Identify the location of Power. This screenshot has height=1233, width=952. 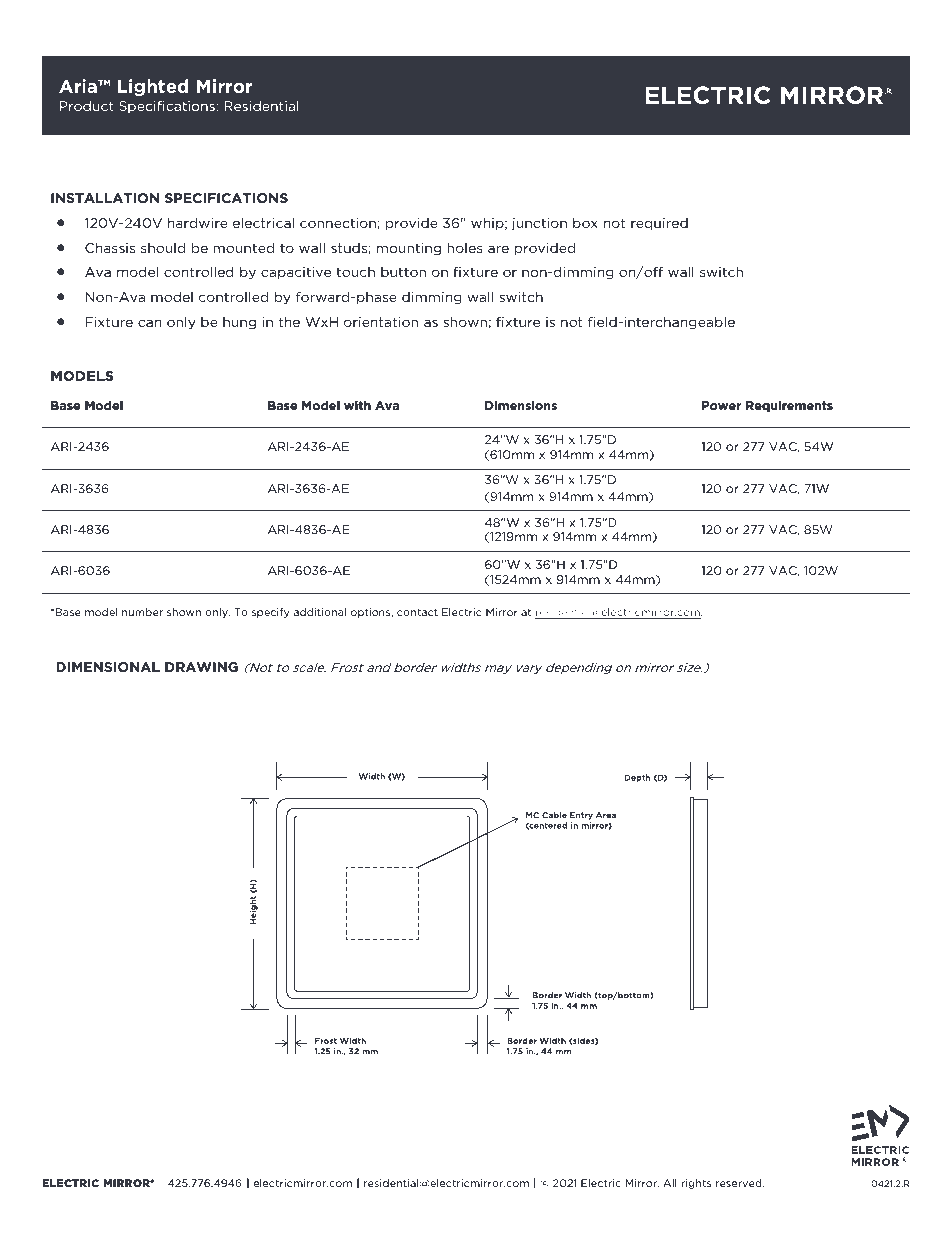
(721, 405).
